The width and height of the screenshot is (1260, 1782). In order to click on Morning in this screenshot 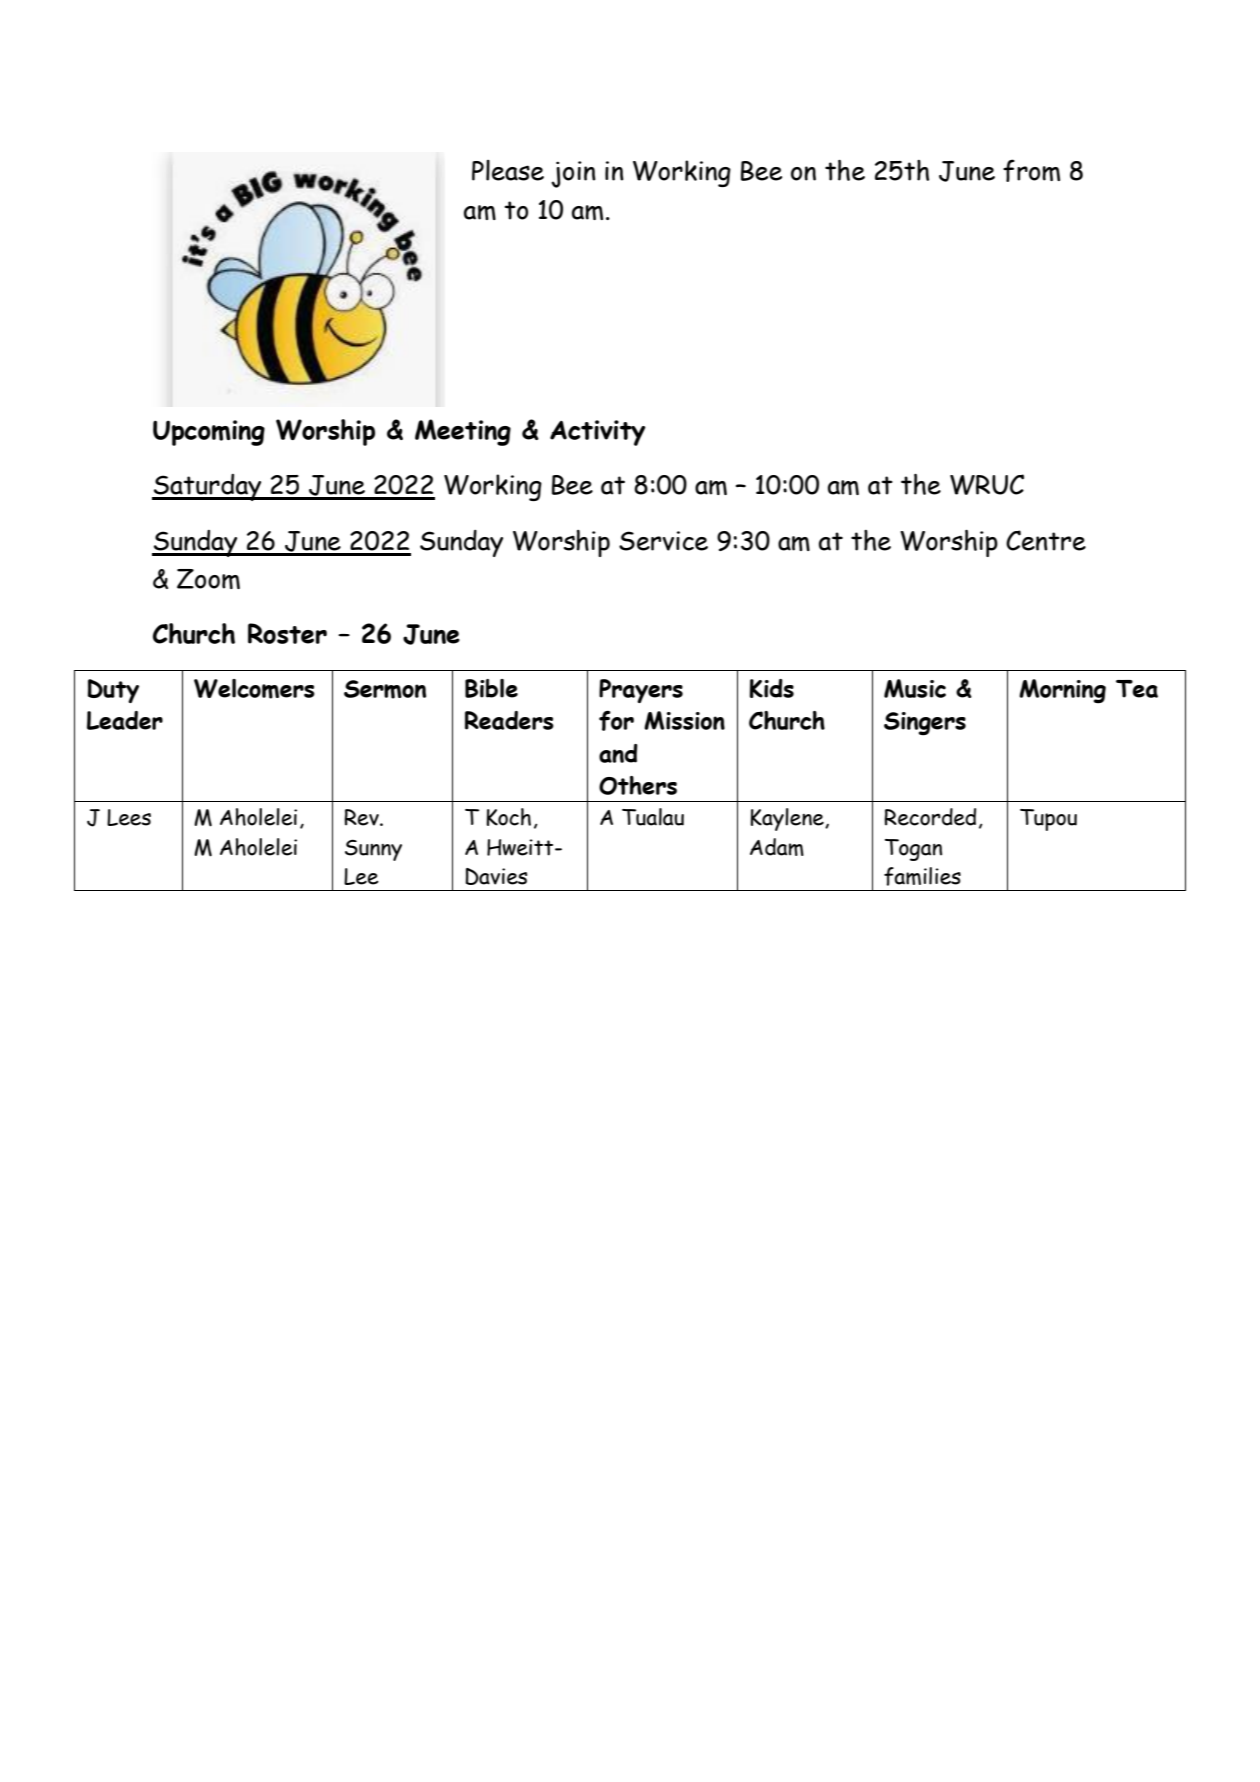, I will do `click(1062, 691)`.
